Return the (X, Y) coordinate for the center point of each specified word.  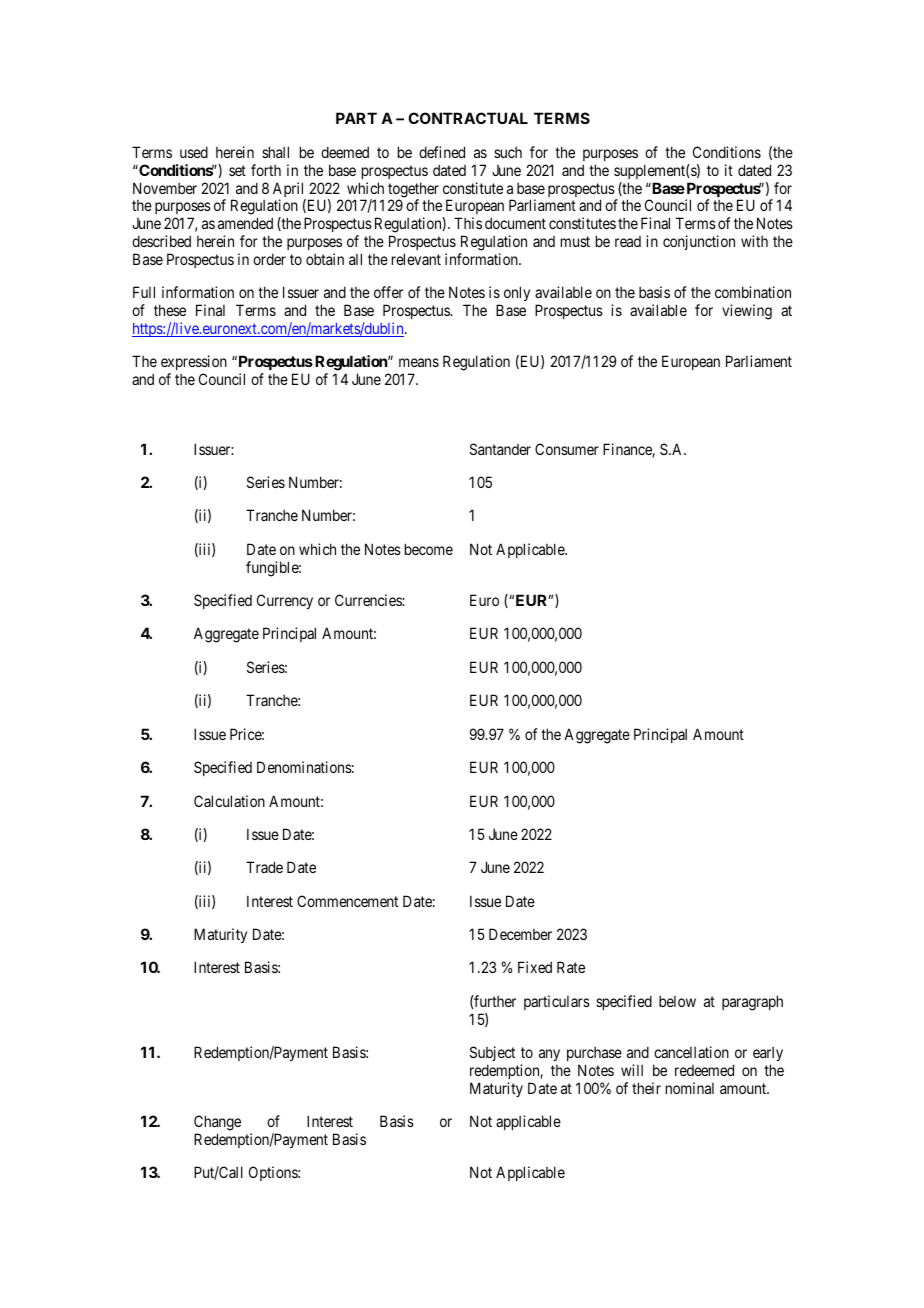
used (194, 152)
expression (194, 364)
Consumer (567, 449)
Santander (500, 449)
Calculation (229, 801)
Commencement (347, 901)
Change (217, 1124)
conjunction (699, 242)
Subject (492, 1053)
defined (442, 152)
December (520, 934)
